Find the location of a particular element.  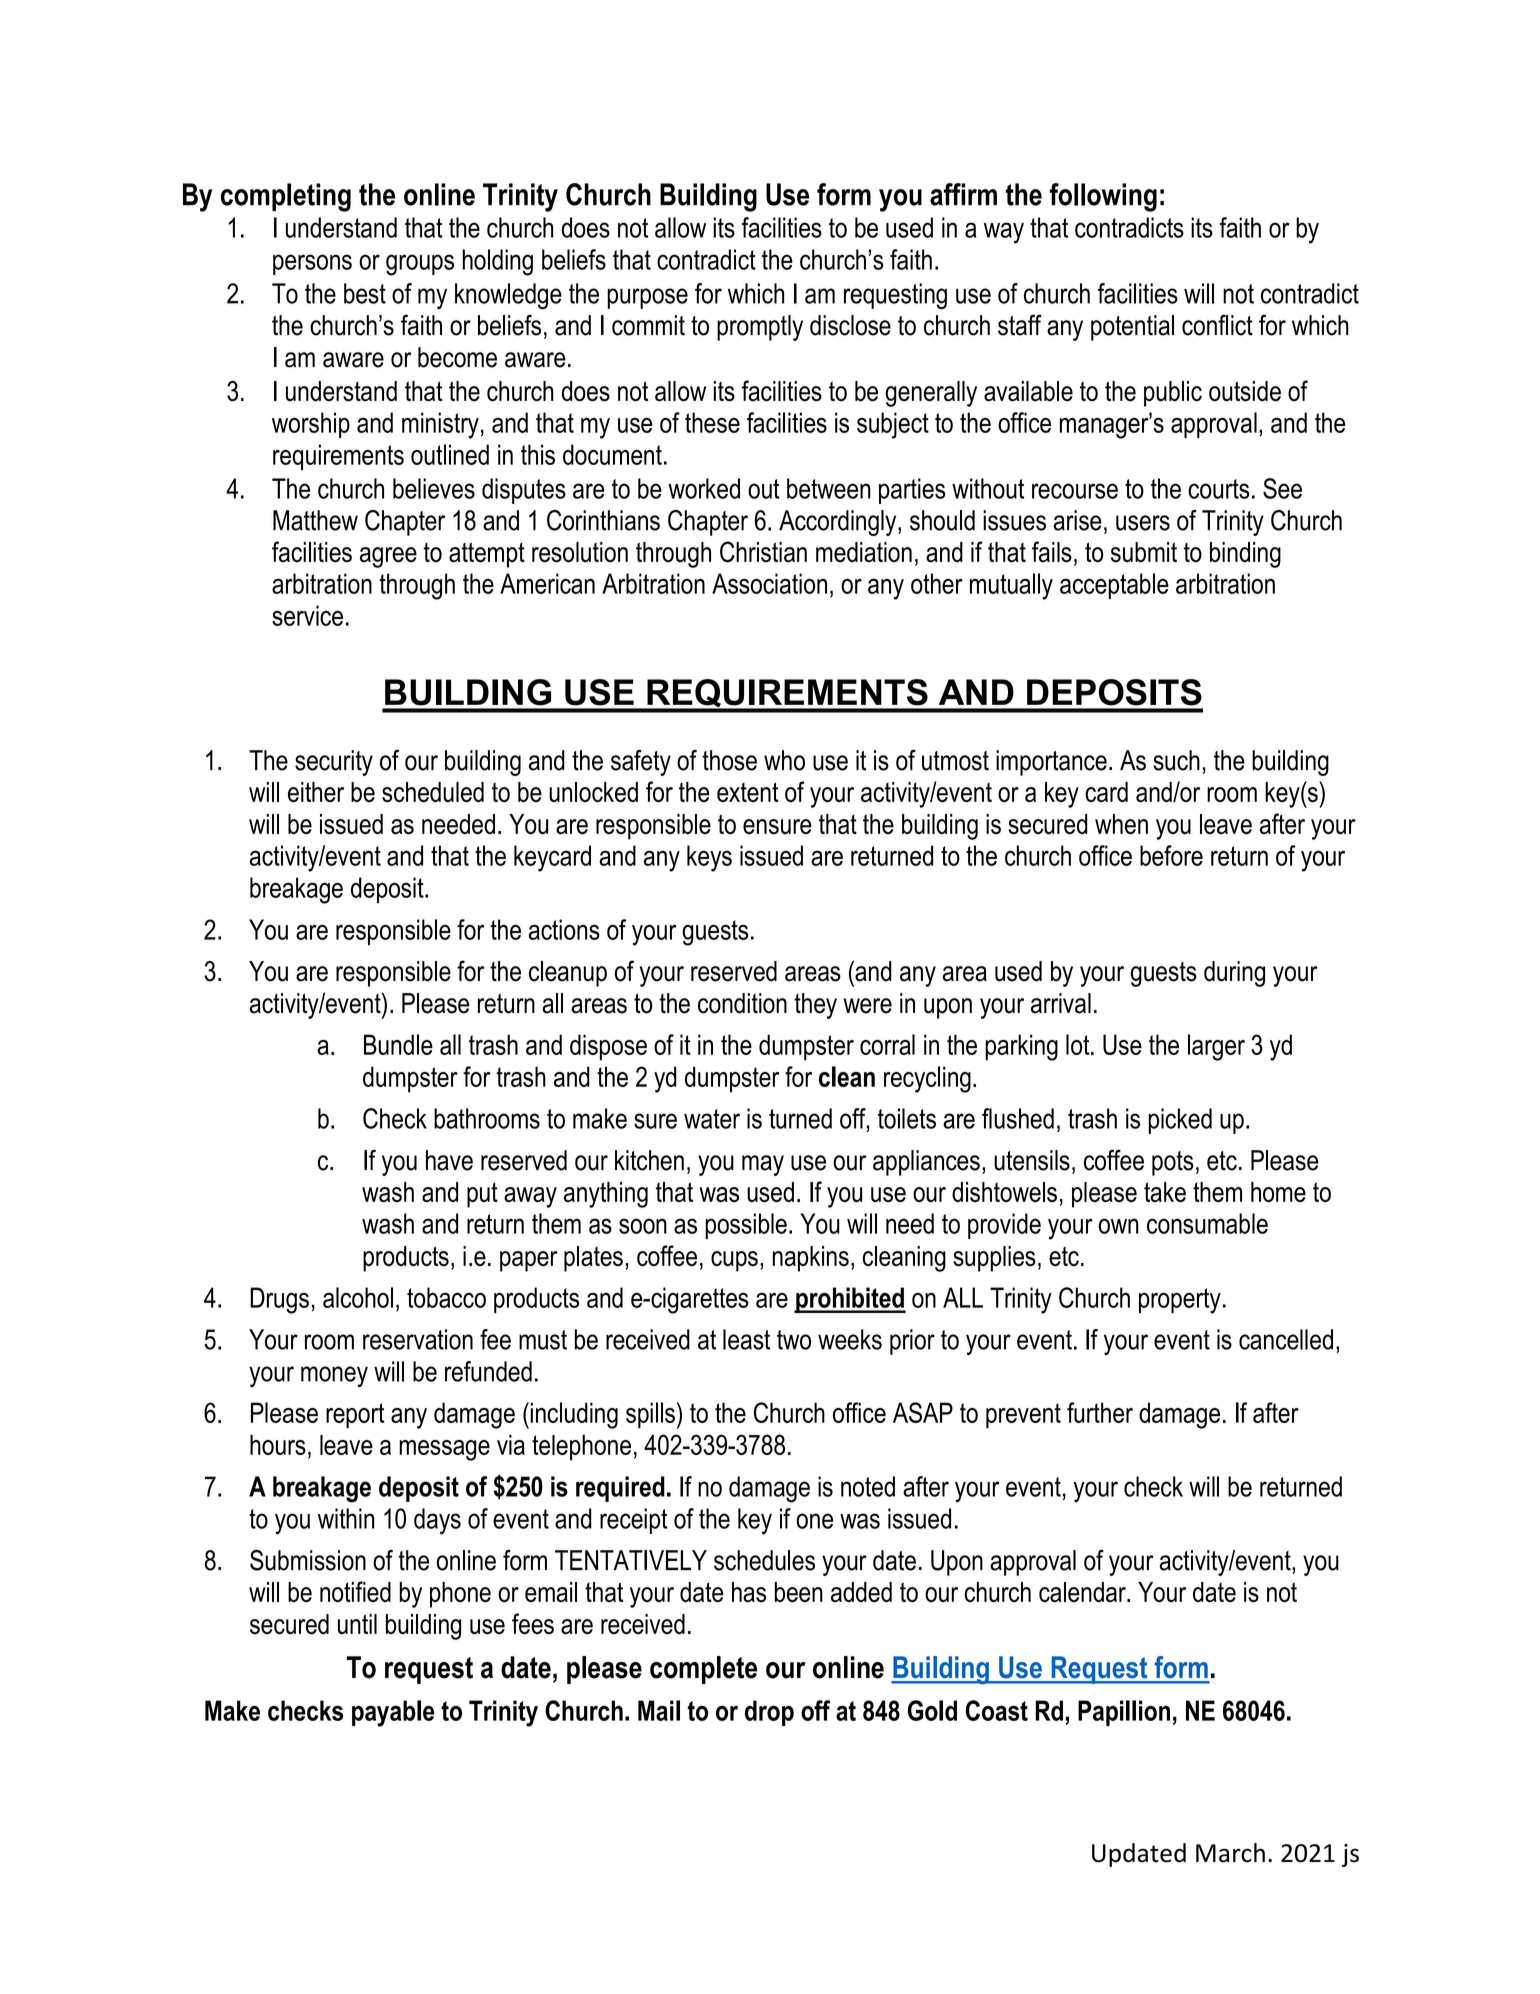

Christian is located at coordinates (763, 552).
